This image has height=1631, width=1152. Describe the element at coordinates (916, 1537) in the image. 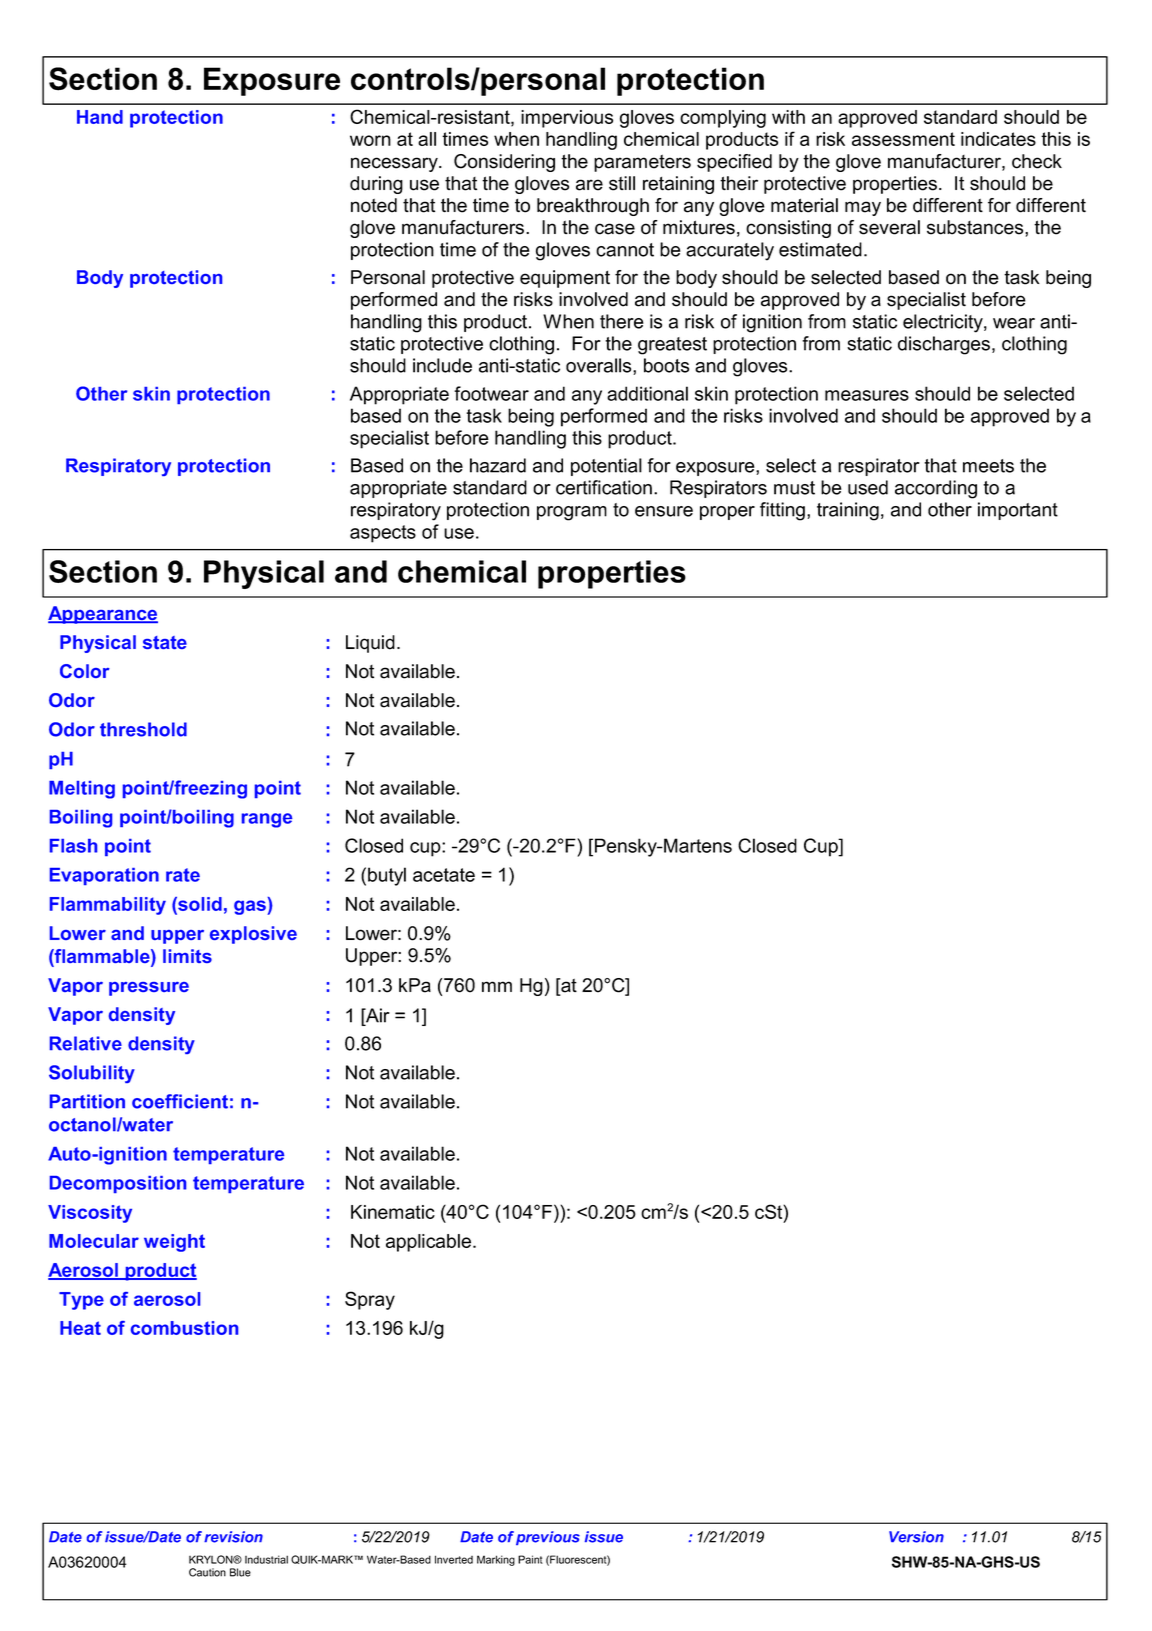

I see `Version` at that location.
